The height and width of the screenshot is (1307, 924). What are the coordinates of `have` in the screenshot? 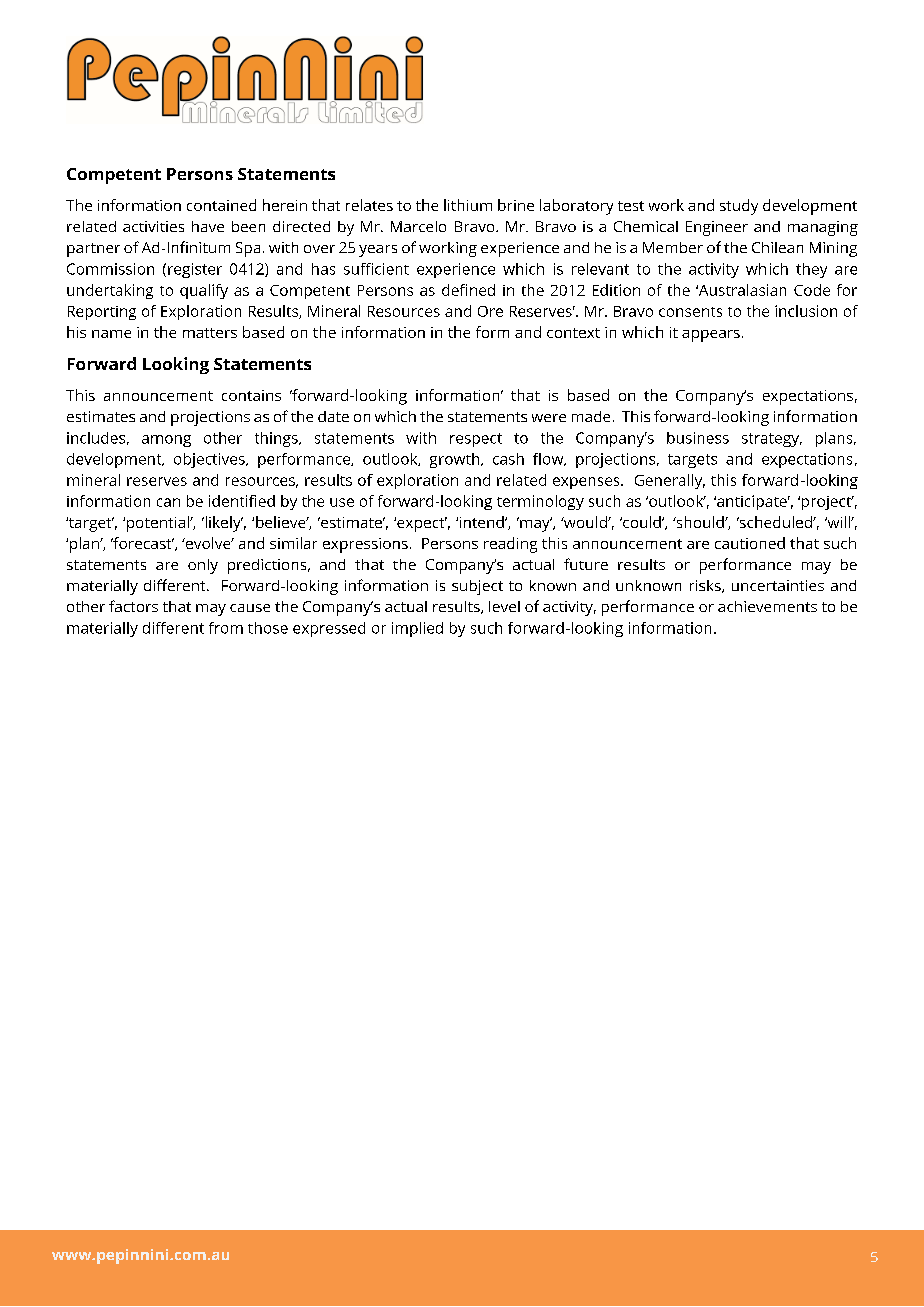 It's located at (208, 226).
